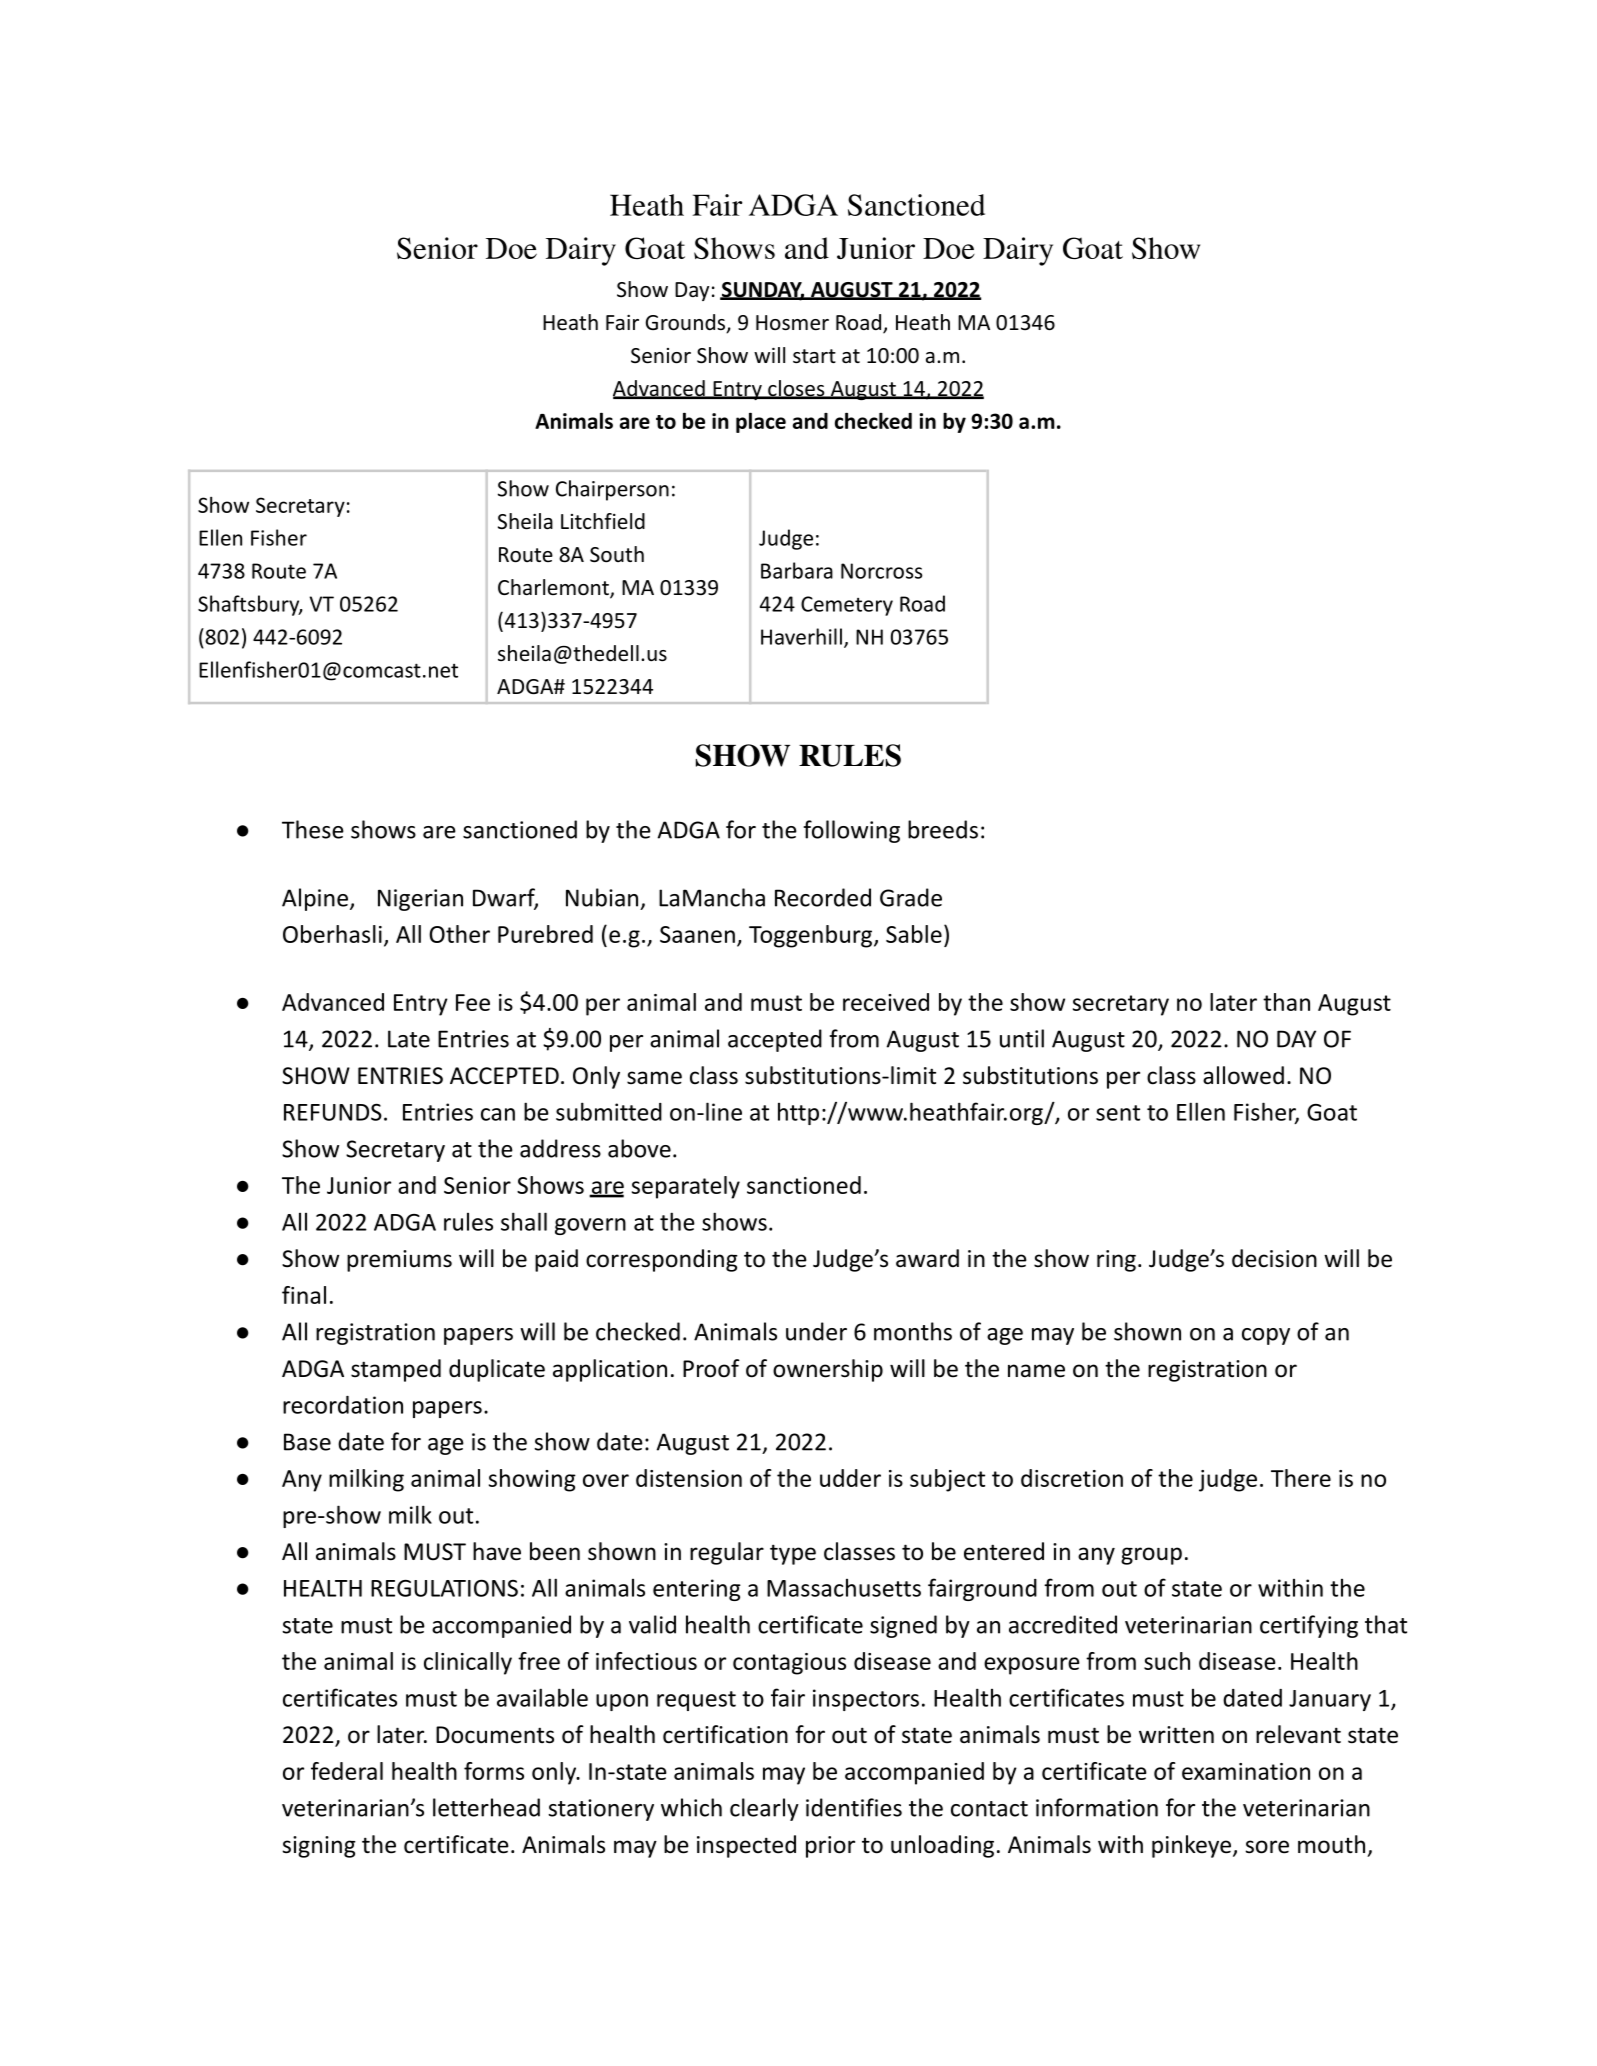 This image has width=1597, height=2066. I want to click on These, so click(313, 829).
